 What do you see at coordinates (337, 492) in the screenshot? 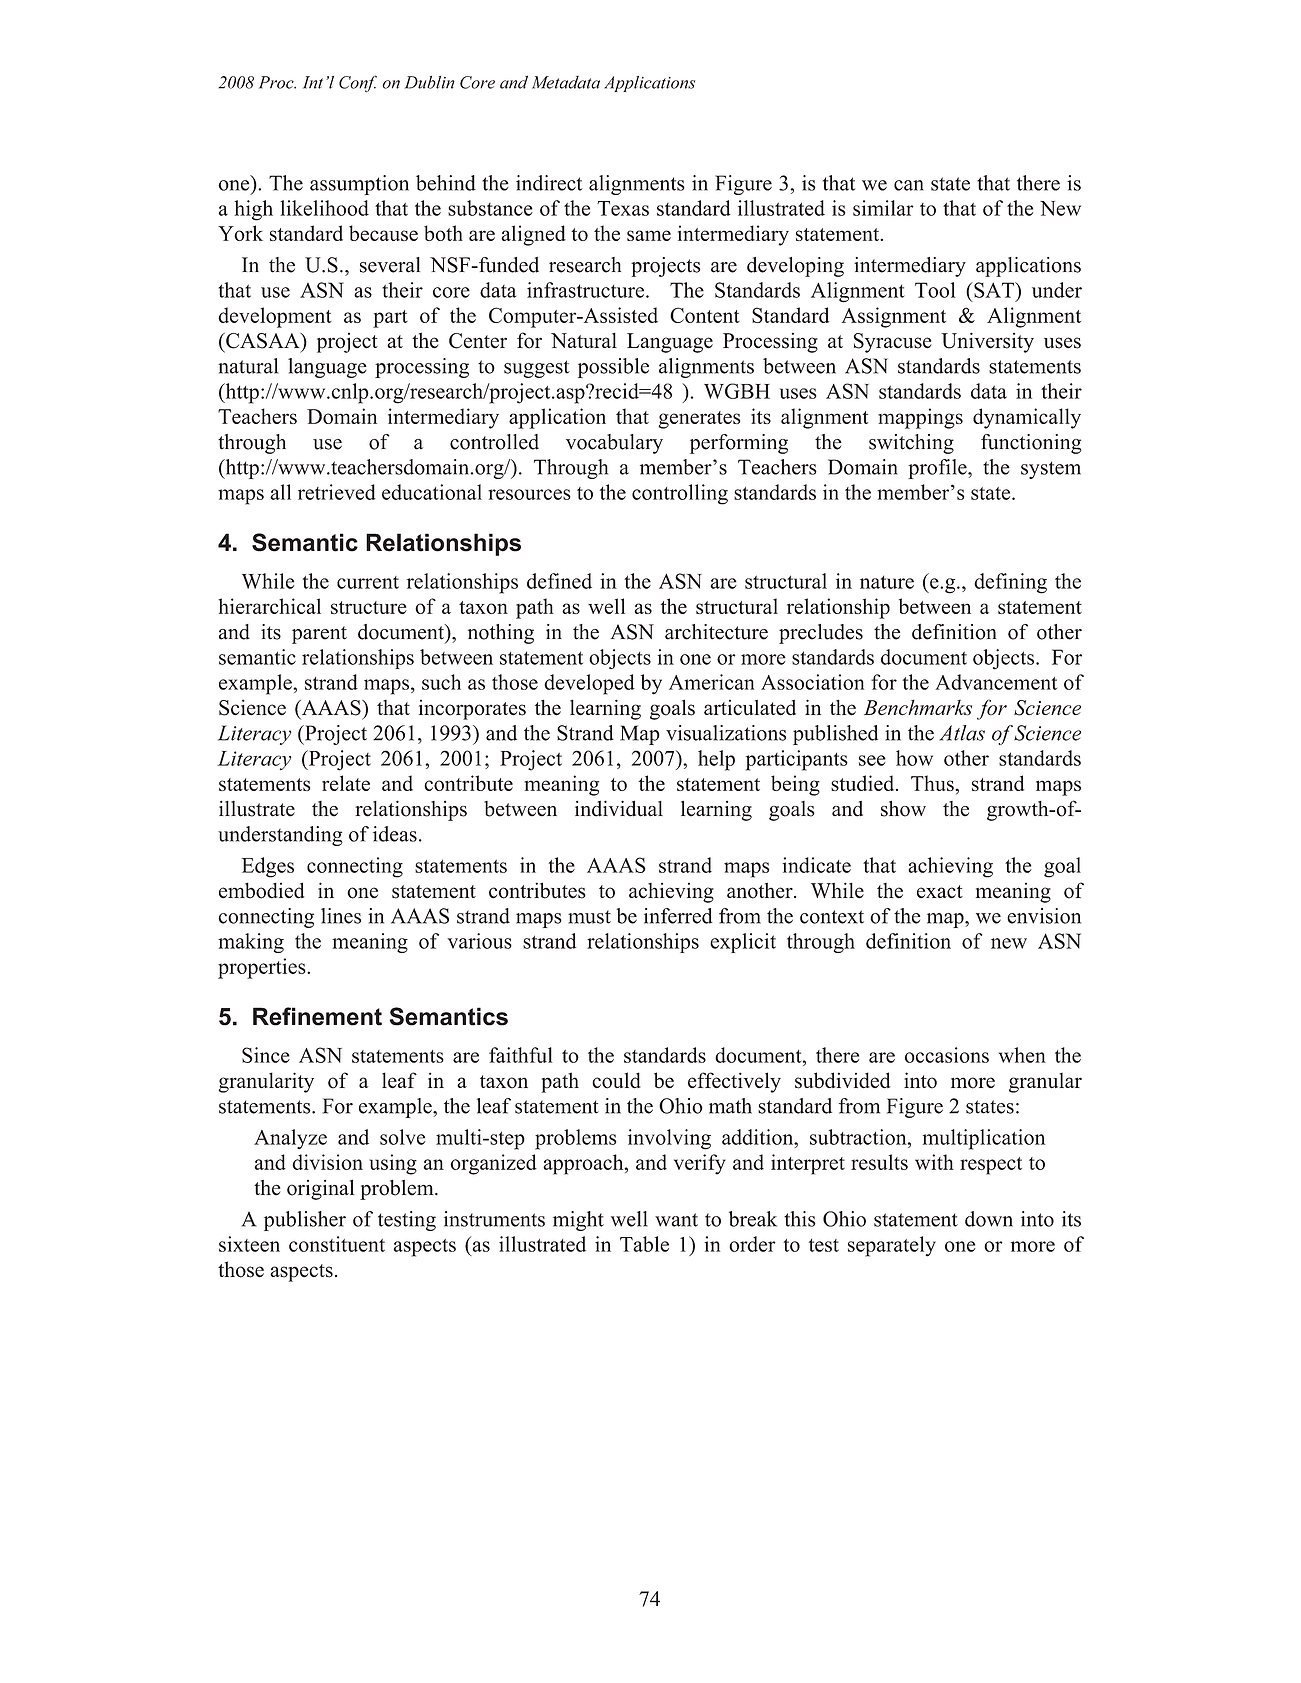
I see `retrieved` at bounding box center [337, 492].
